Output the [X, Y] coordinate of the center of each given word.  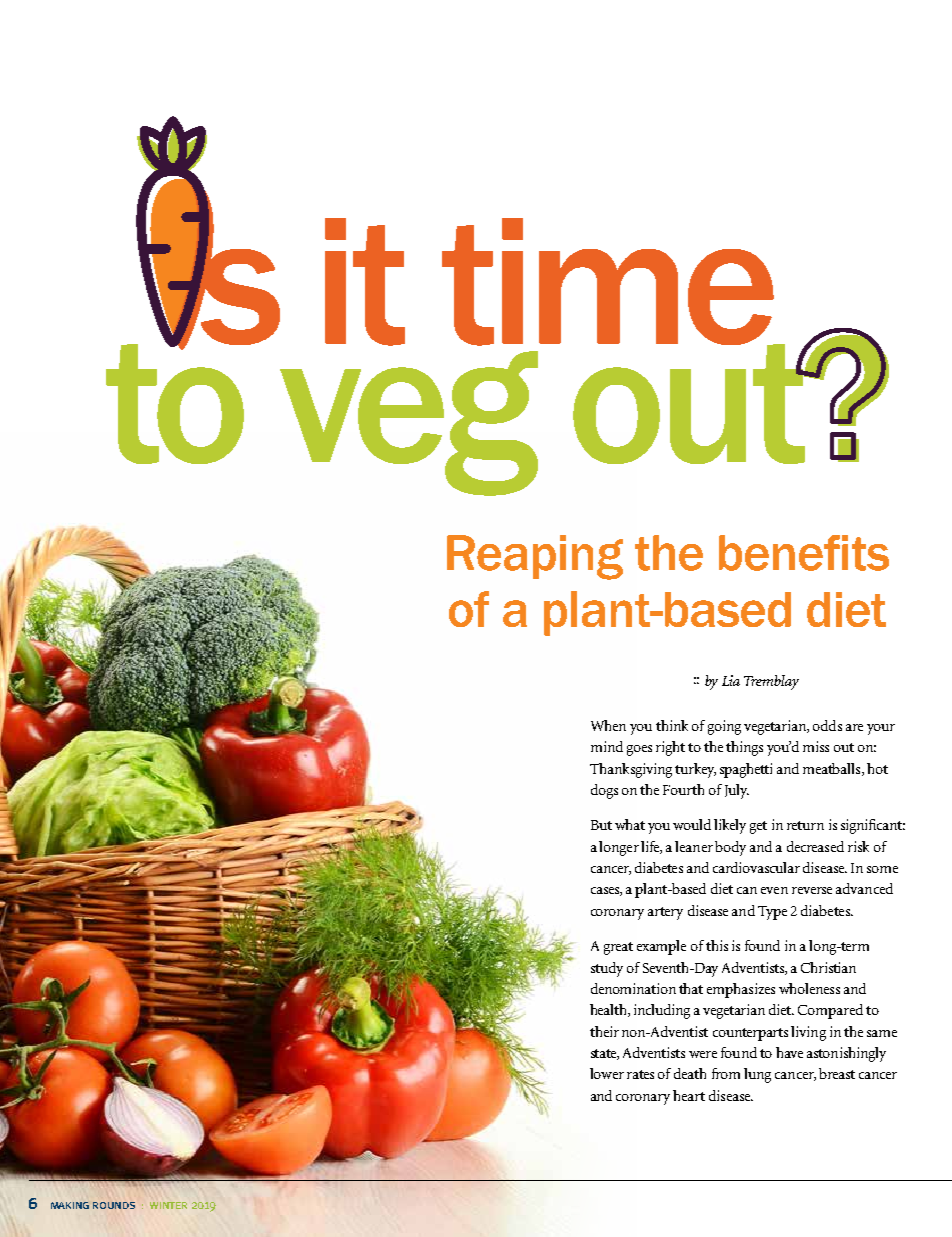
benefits [804, 553]
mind [607, 746]
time [609, 283]
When [608, 725]
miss [816, 746]
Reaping [535, 557]
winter [168, 1205]
